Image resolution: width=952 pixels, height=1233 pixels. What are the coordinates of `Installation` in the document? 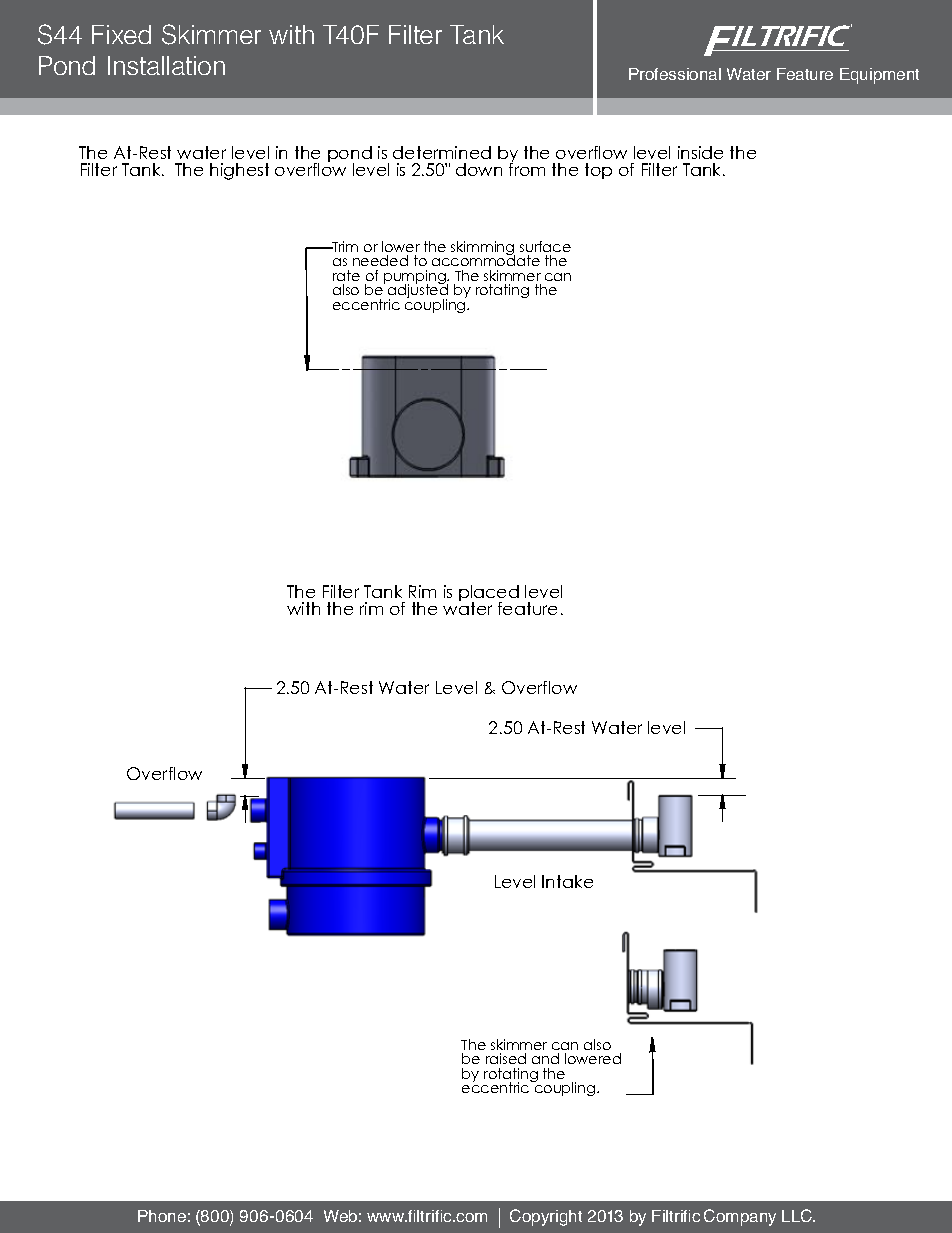 It's located at (166, 65).
